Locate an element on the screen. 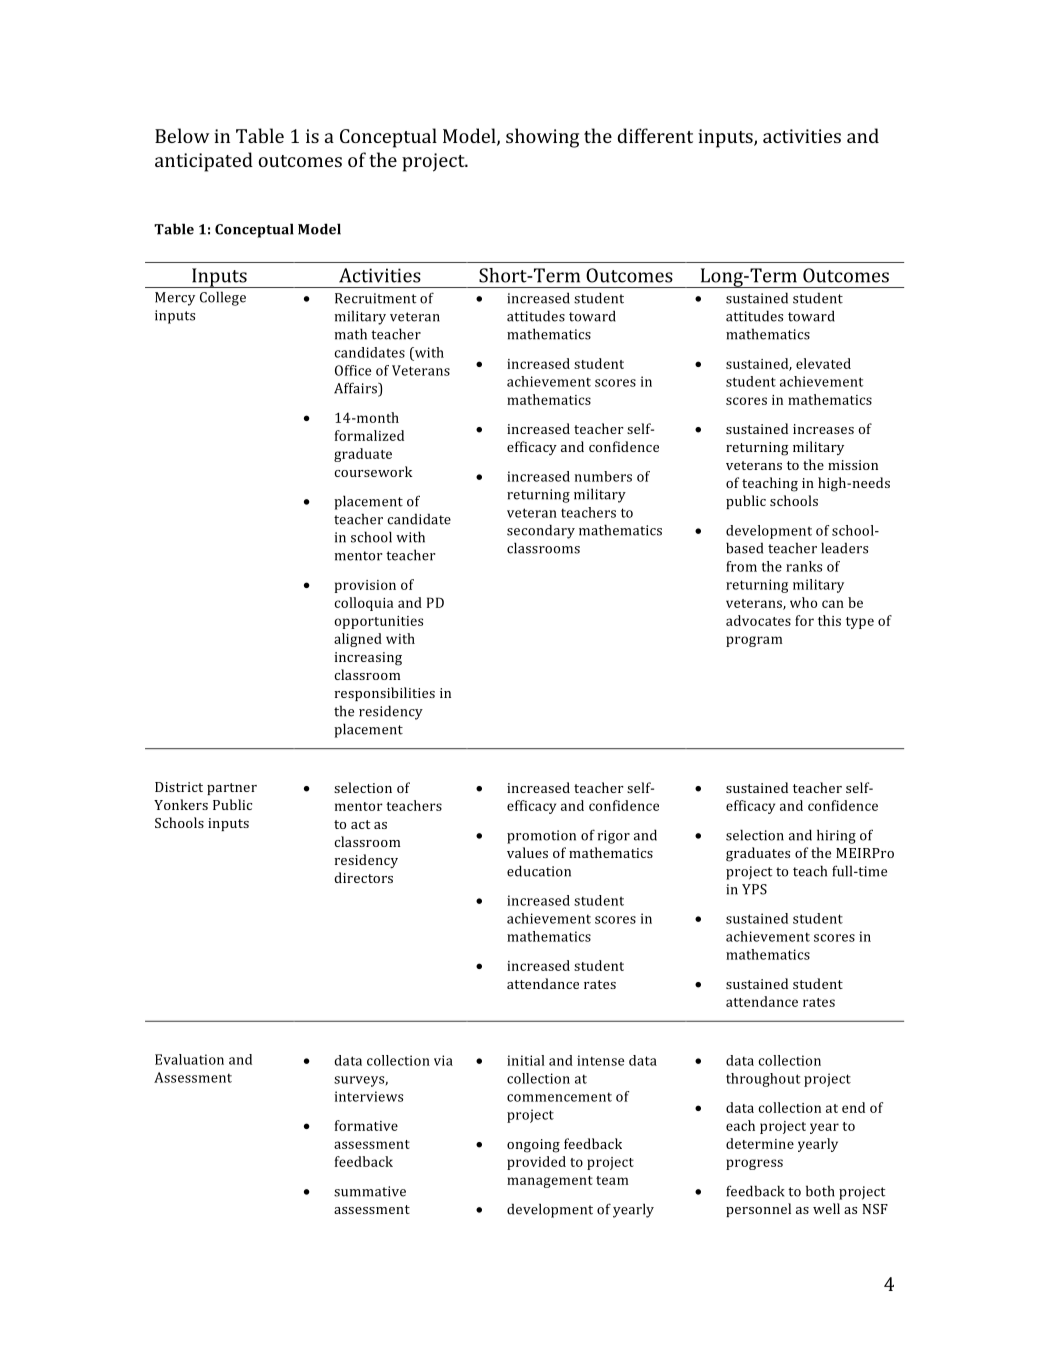  initial is located at coordinates (526, 1060).
